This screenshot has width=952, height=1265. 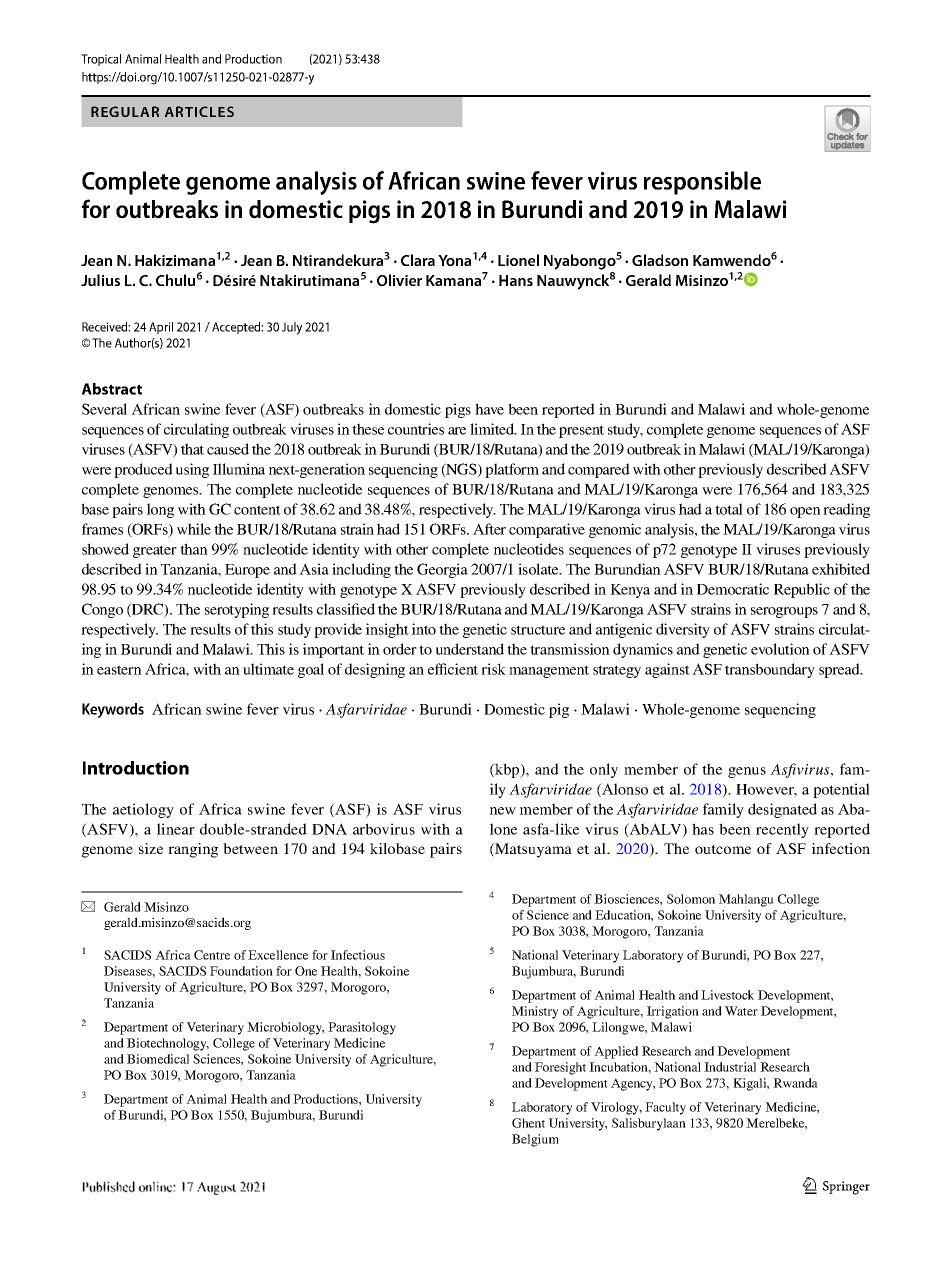 I want to click on Biomedical, so click(x=158, y=1059).
